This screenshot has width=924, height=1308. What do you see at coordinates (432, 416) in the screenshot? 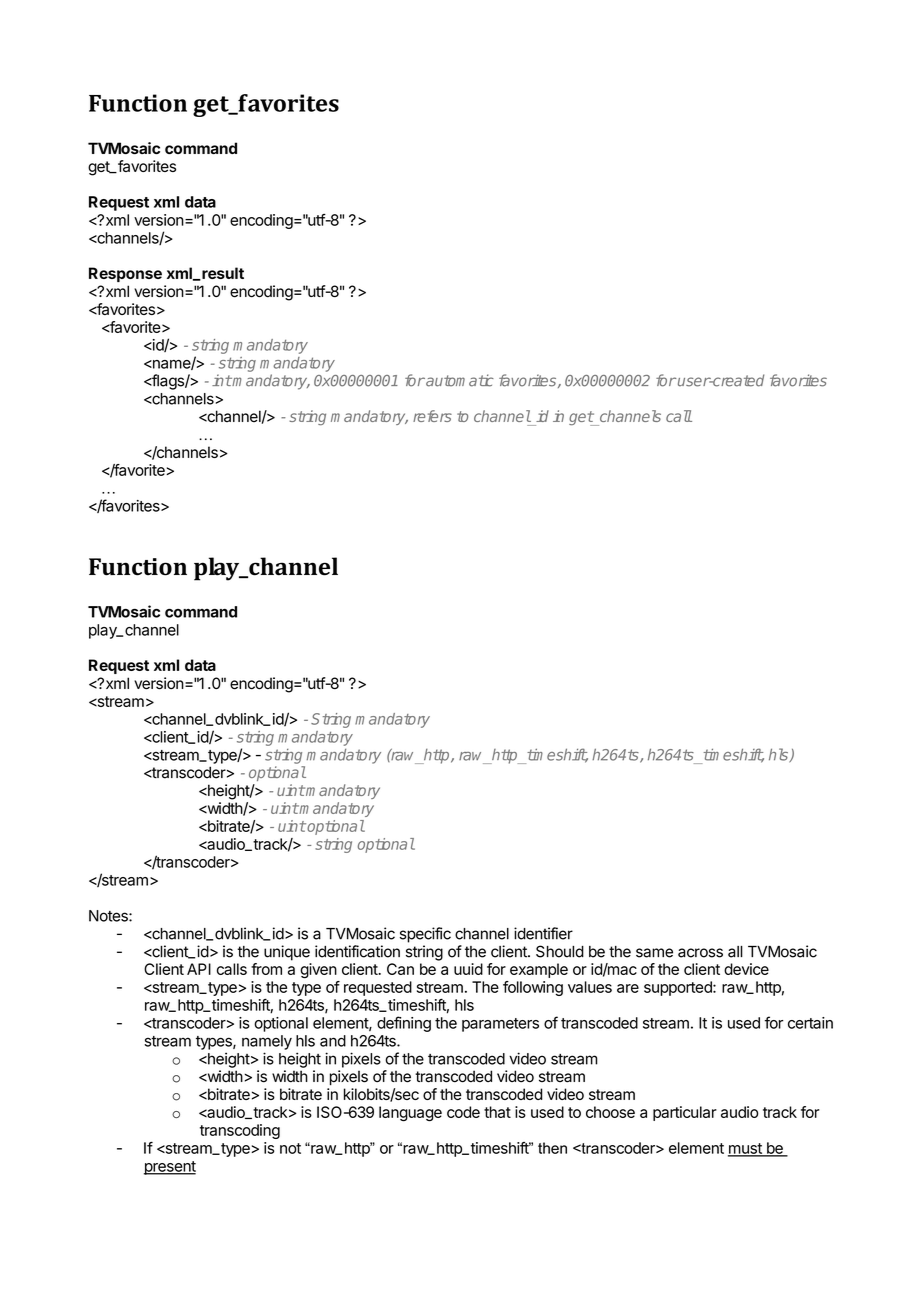
I see `refers` at bounding box center [432, 416].
